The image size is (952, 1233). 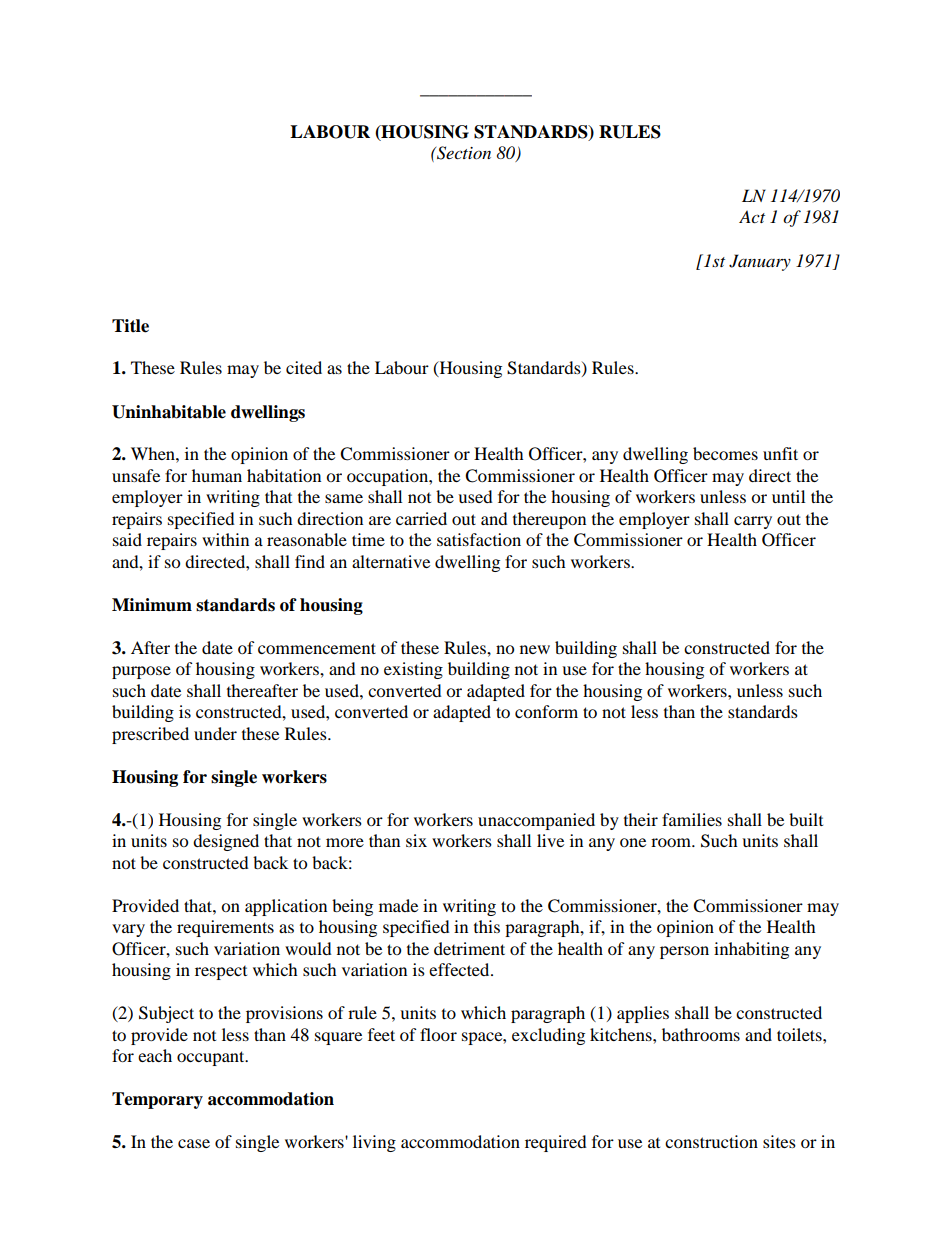 What do you see at coordinates (130, 326) in the image?
I see `Title` at bounding box center [130, 326].
